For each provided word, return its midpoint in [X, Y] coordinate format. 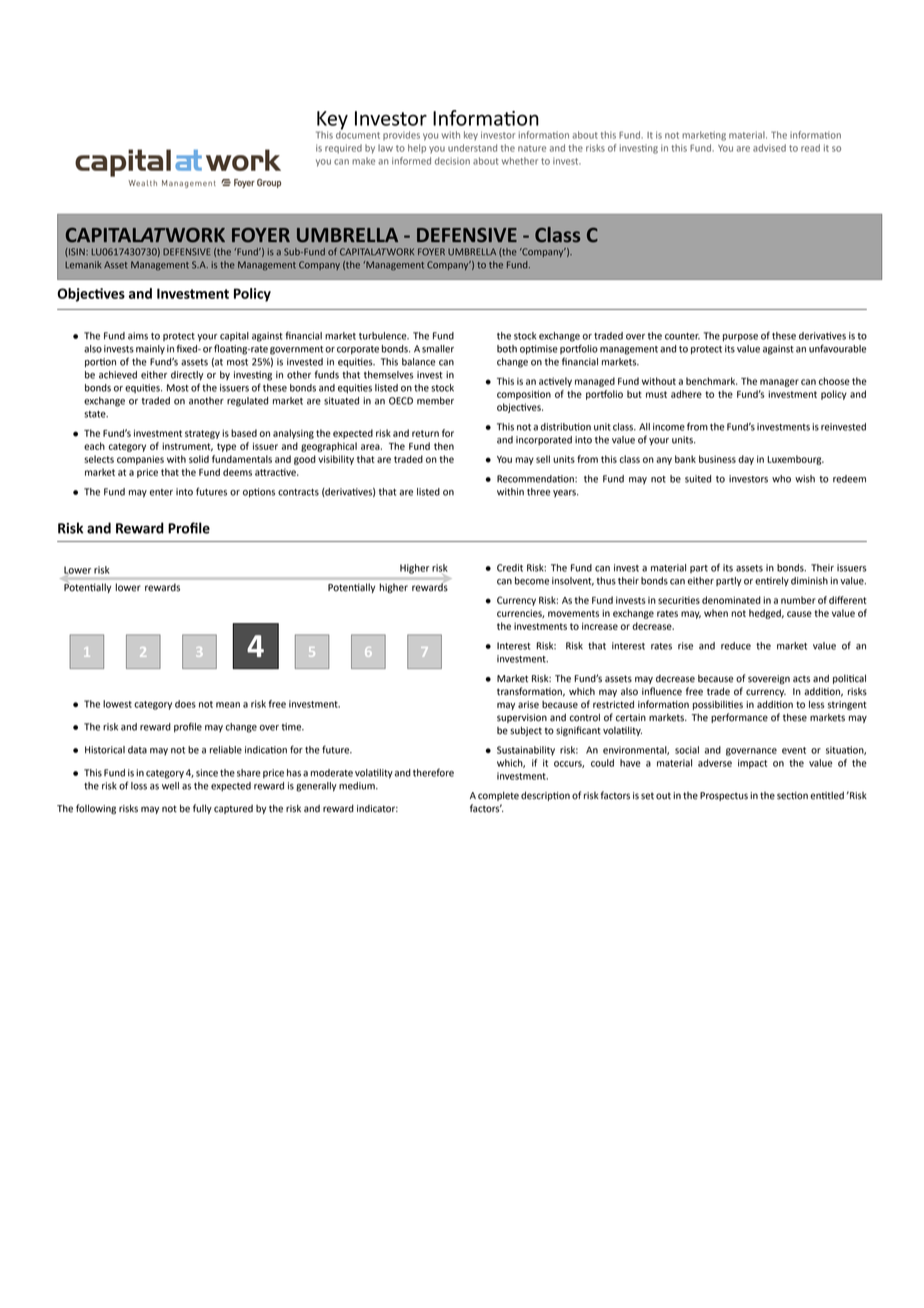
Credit [510, 568]
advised [769, 148]
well [170, 786]
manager [779, 383]
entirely [772, 582]
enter [161, 492]
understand [472, 148]
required [343, 149]
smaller [438, 349]
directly [187, 376]
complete [498, 796]
